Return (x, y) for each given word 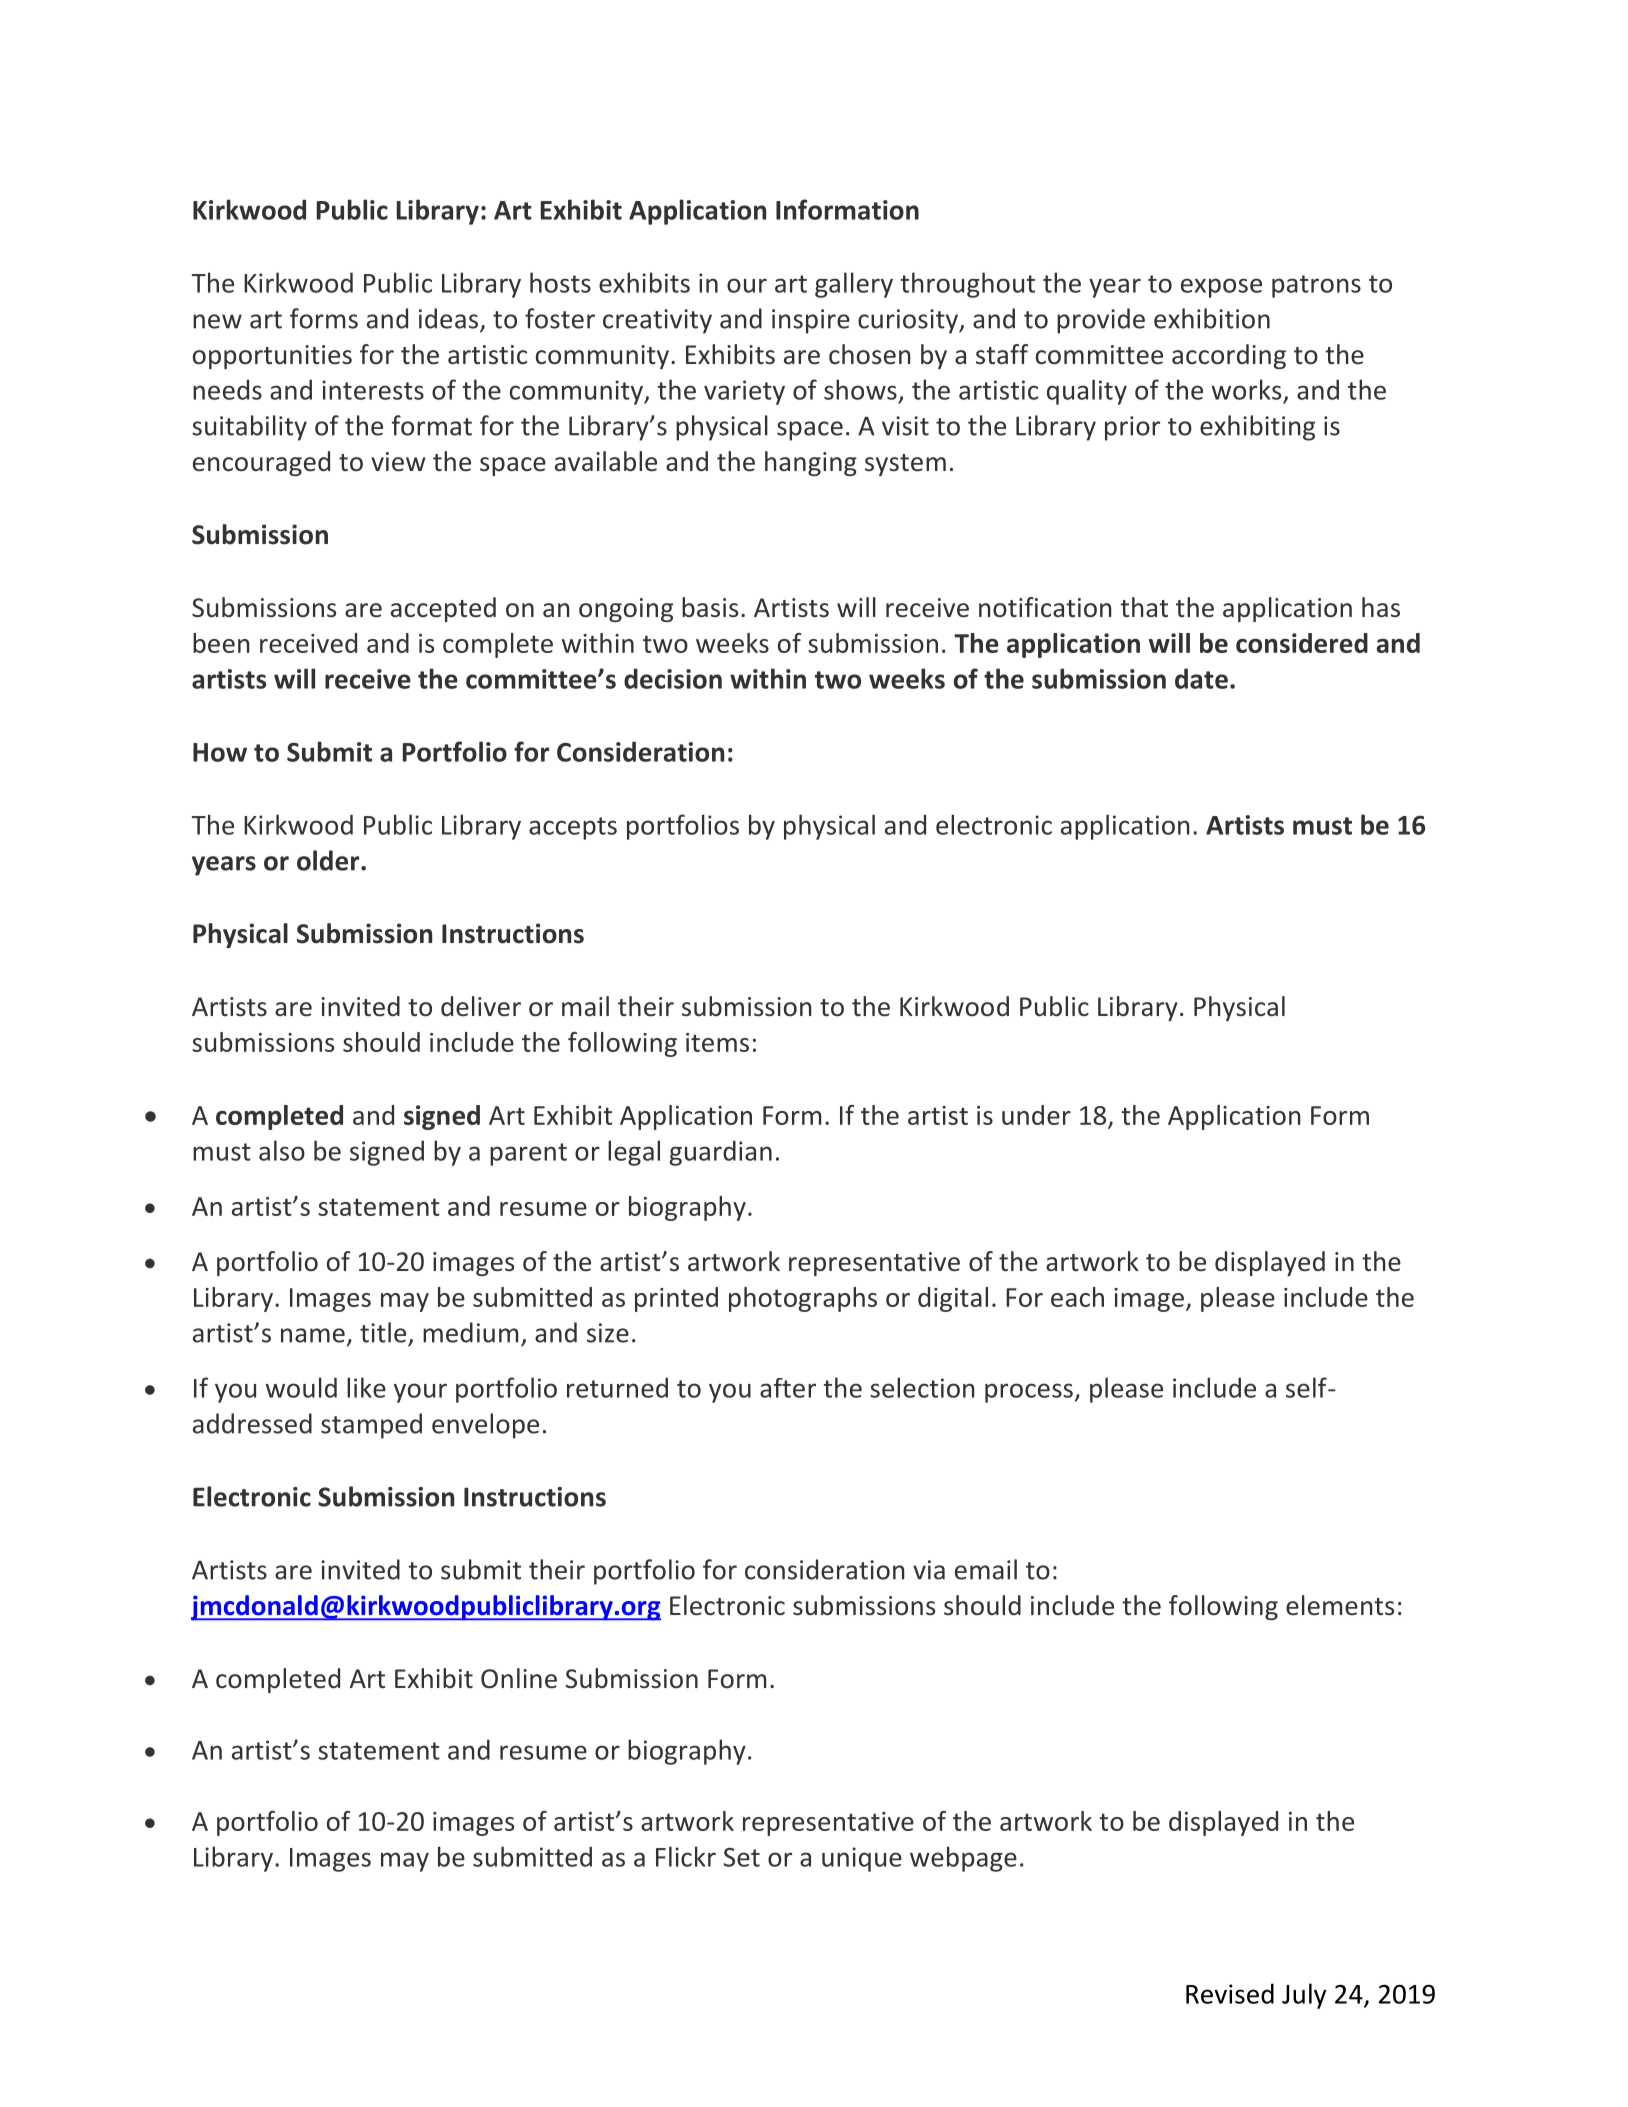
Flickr (686, 1856)
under (1036, 1115)
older (329, 860)
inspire (811, 321)
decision (673, 678)
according (1229, 356)
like (366, 1387)
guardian (721, 1153)
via (929, 1570)
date (1201, 678)
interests (373, 390)
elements (1340, 1605)
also (282, 1150)
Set (742, 1857)
